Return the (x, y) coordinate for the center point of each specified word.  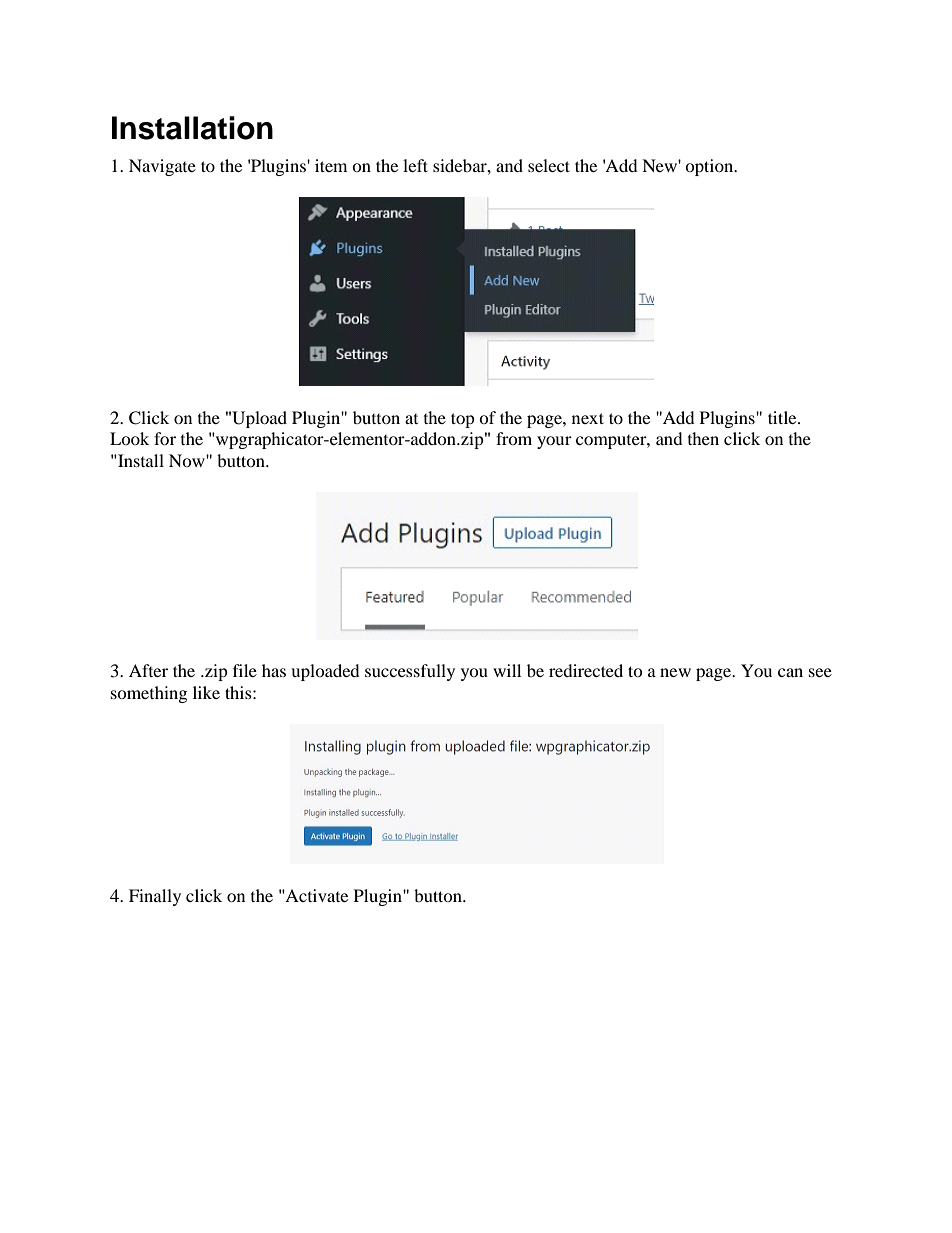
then (703, 438)
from (514, 438)
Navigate (162, 167)
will (507, 670)
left (415, 165)
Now (188, 460)
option (710, 167)
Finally (155, 897)
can (790, 672)
